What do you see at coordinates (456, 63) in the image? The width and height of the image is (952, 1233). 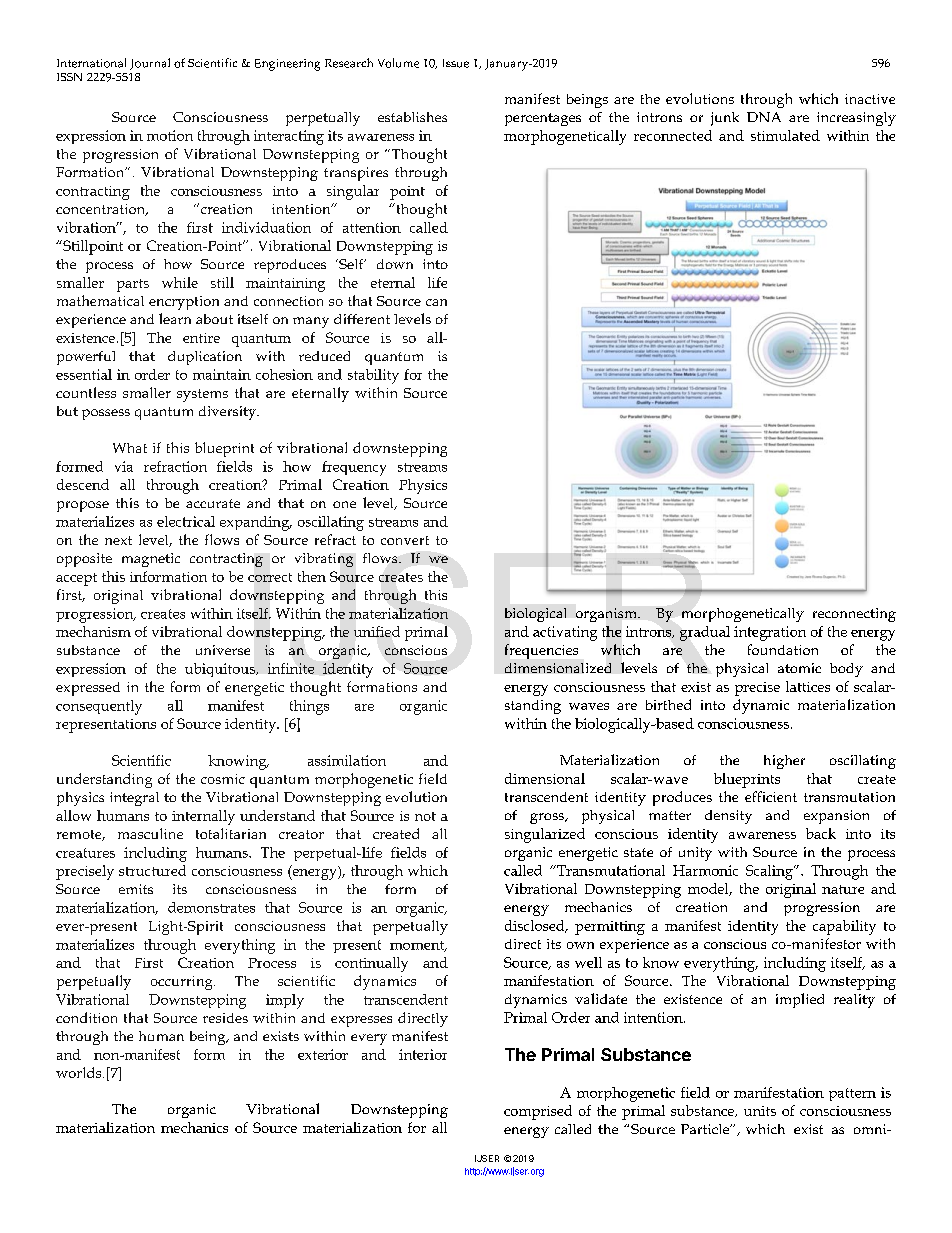 I see `Issue` at bounding box center [456, 63].
